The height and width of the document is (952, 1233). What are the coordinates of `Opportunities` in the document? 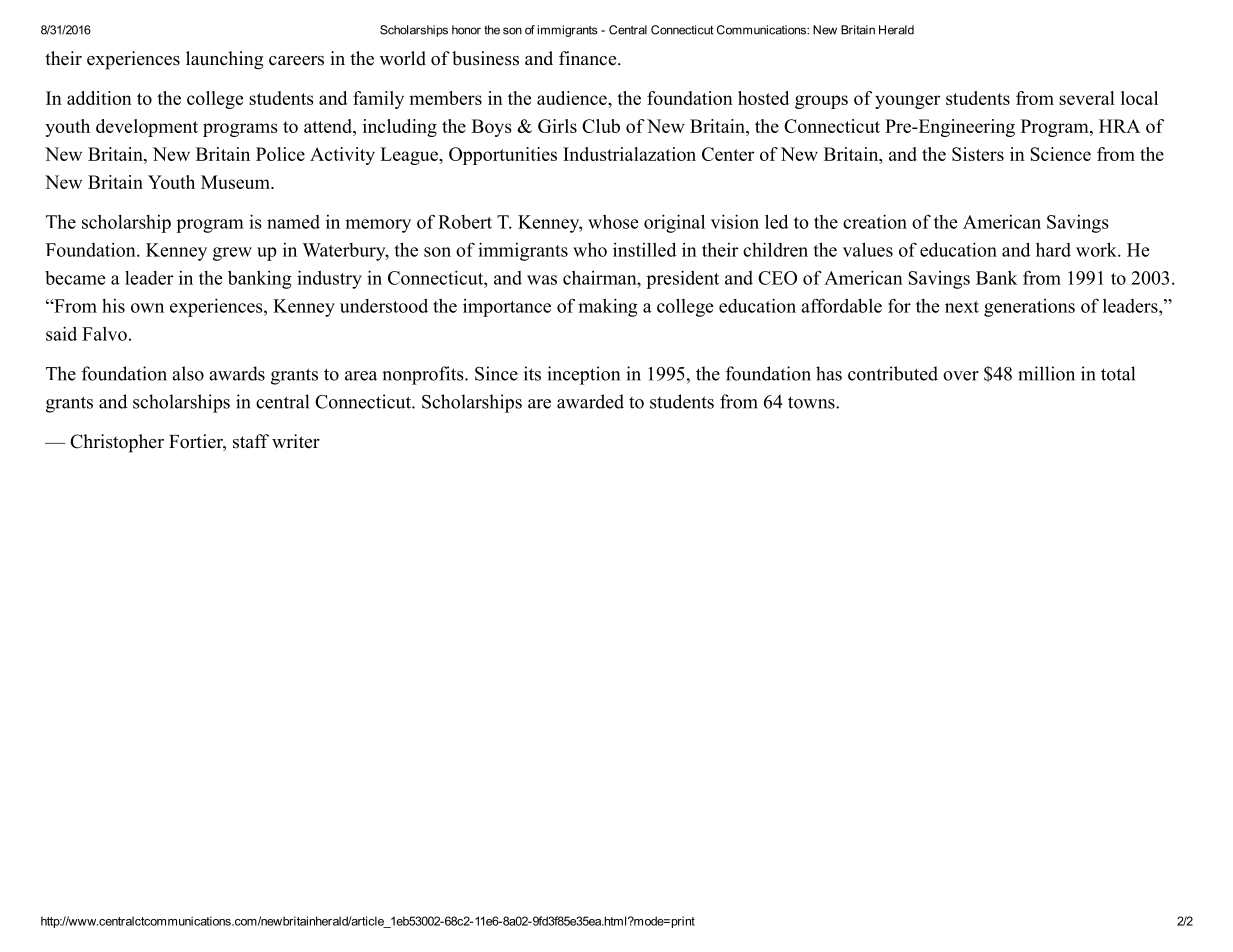 It's located at (503, 156).
